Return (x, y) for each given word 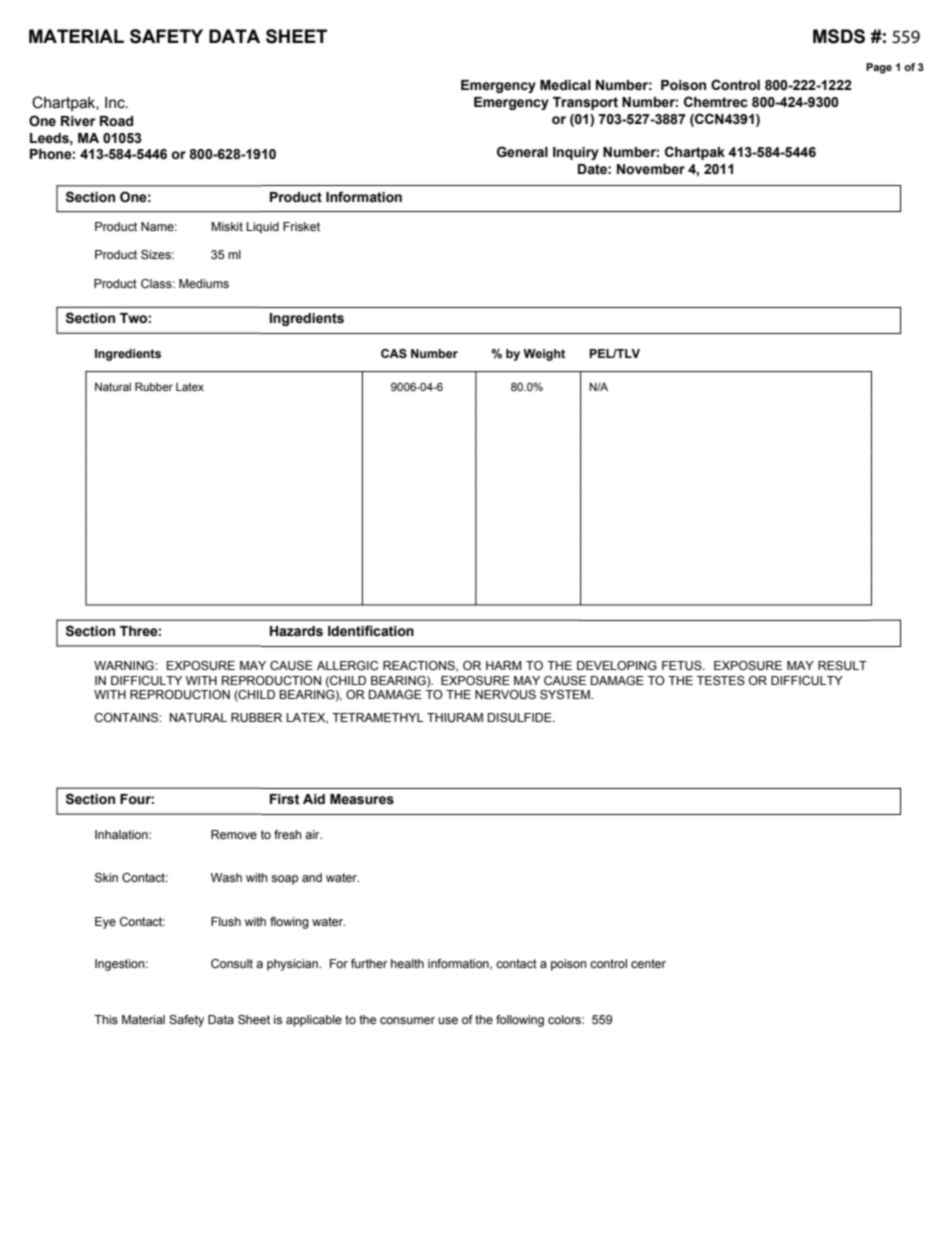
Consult (232, 963)
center (648, 963)
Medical (565, 85)
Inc (116, 103)
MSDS (839, 36)
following (520, 1021)
